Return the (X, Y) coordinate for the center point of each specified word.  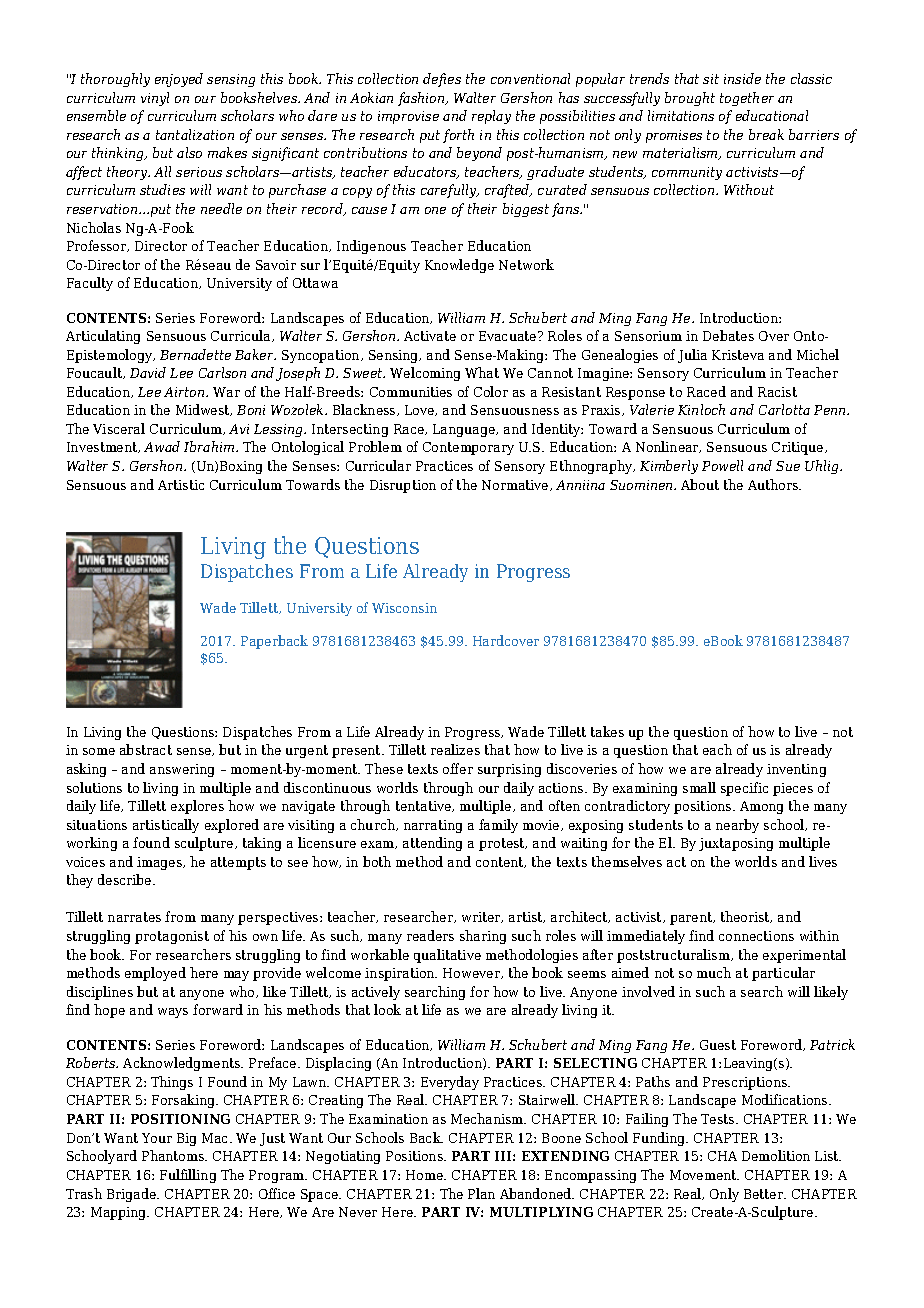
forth (458, 136)
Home (426, 1175)
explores (197, 807)
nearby (737, 826)
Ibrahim (210, 446)
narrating (433, 826)
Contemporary (468, 448)
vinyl (155, 99)
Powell (722, 465)
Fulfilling (188, 1176)
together (747, 99)
